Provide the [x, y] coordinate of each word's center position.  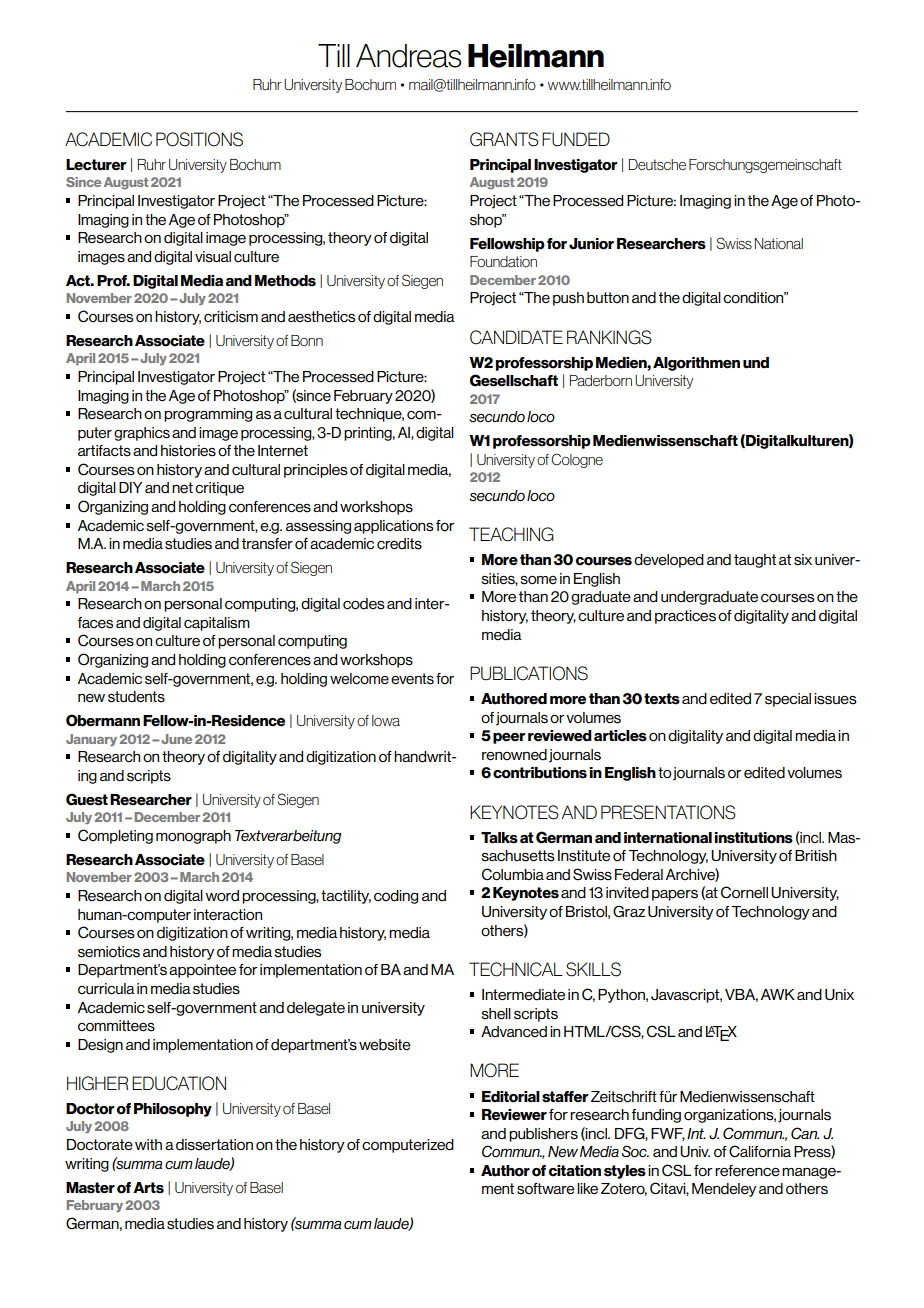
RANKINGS [609, 337]
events [412, 679]
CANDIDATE [516, 337]
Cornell [744, 892]
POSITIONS [199, 139]
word [222, 896]
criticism [231, 317]
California [760, 1151]
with [148, 1144]
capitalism [217, 624]
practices [685, 617]
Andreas [409, 56]
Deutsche [657, 165]
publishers [543, 1135]
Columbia [513, 874]
